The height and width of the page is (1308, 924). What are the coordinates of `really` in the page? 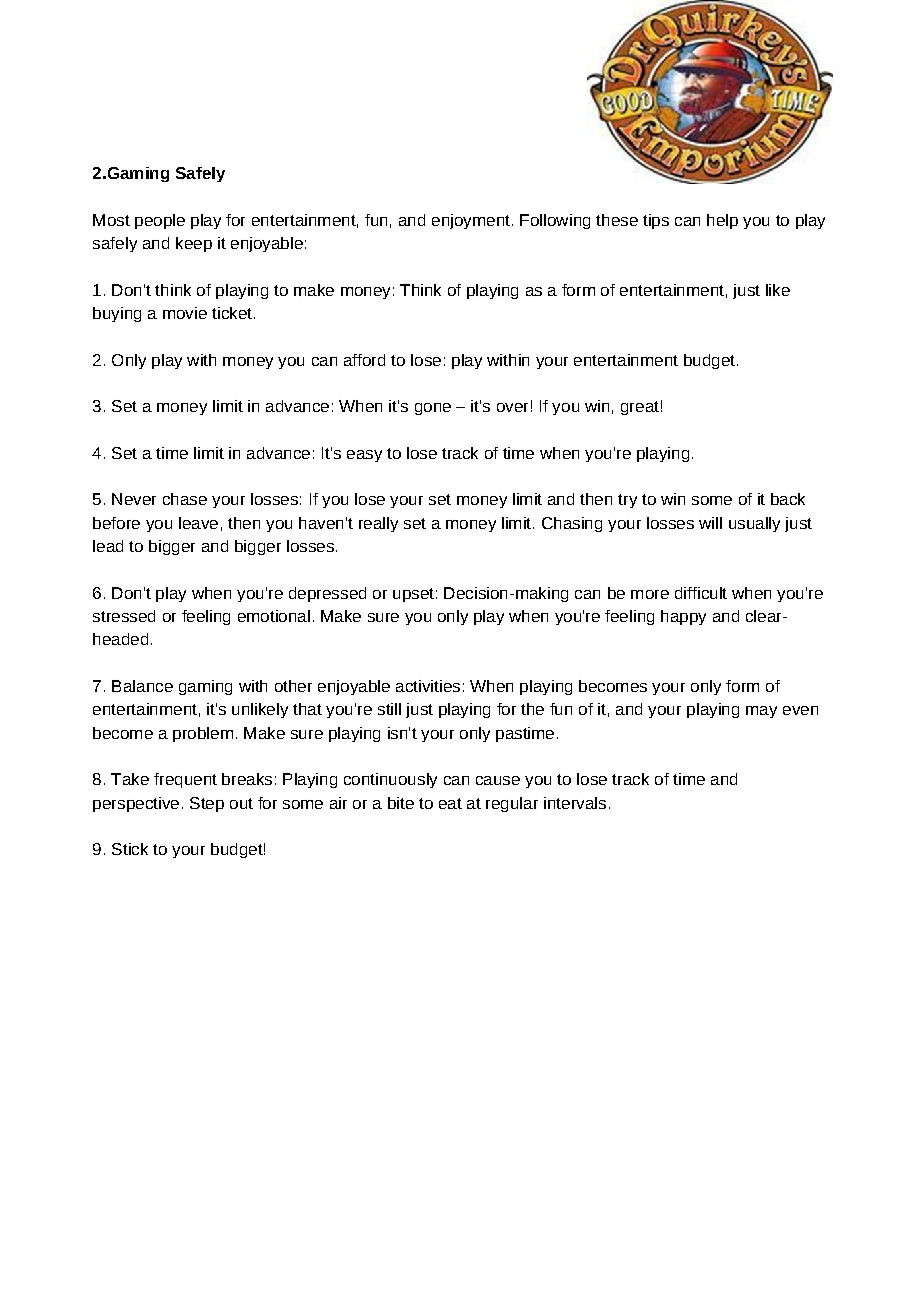 It's located at (378, 524).
